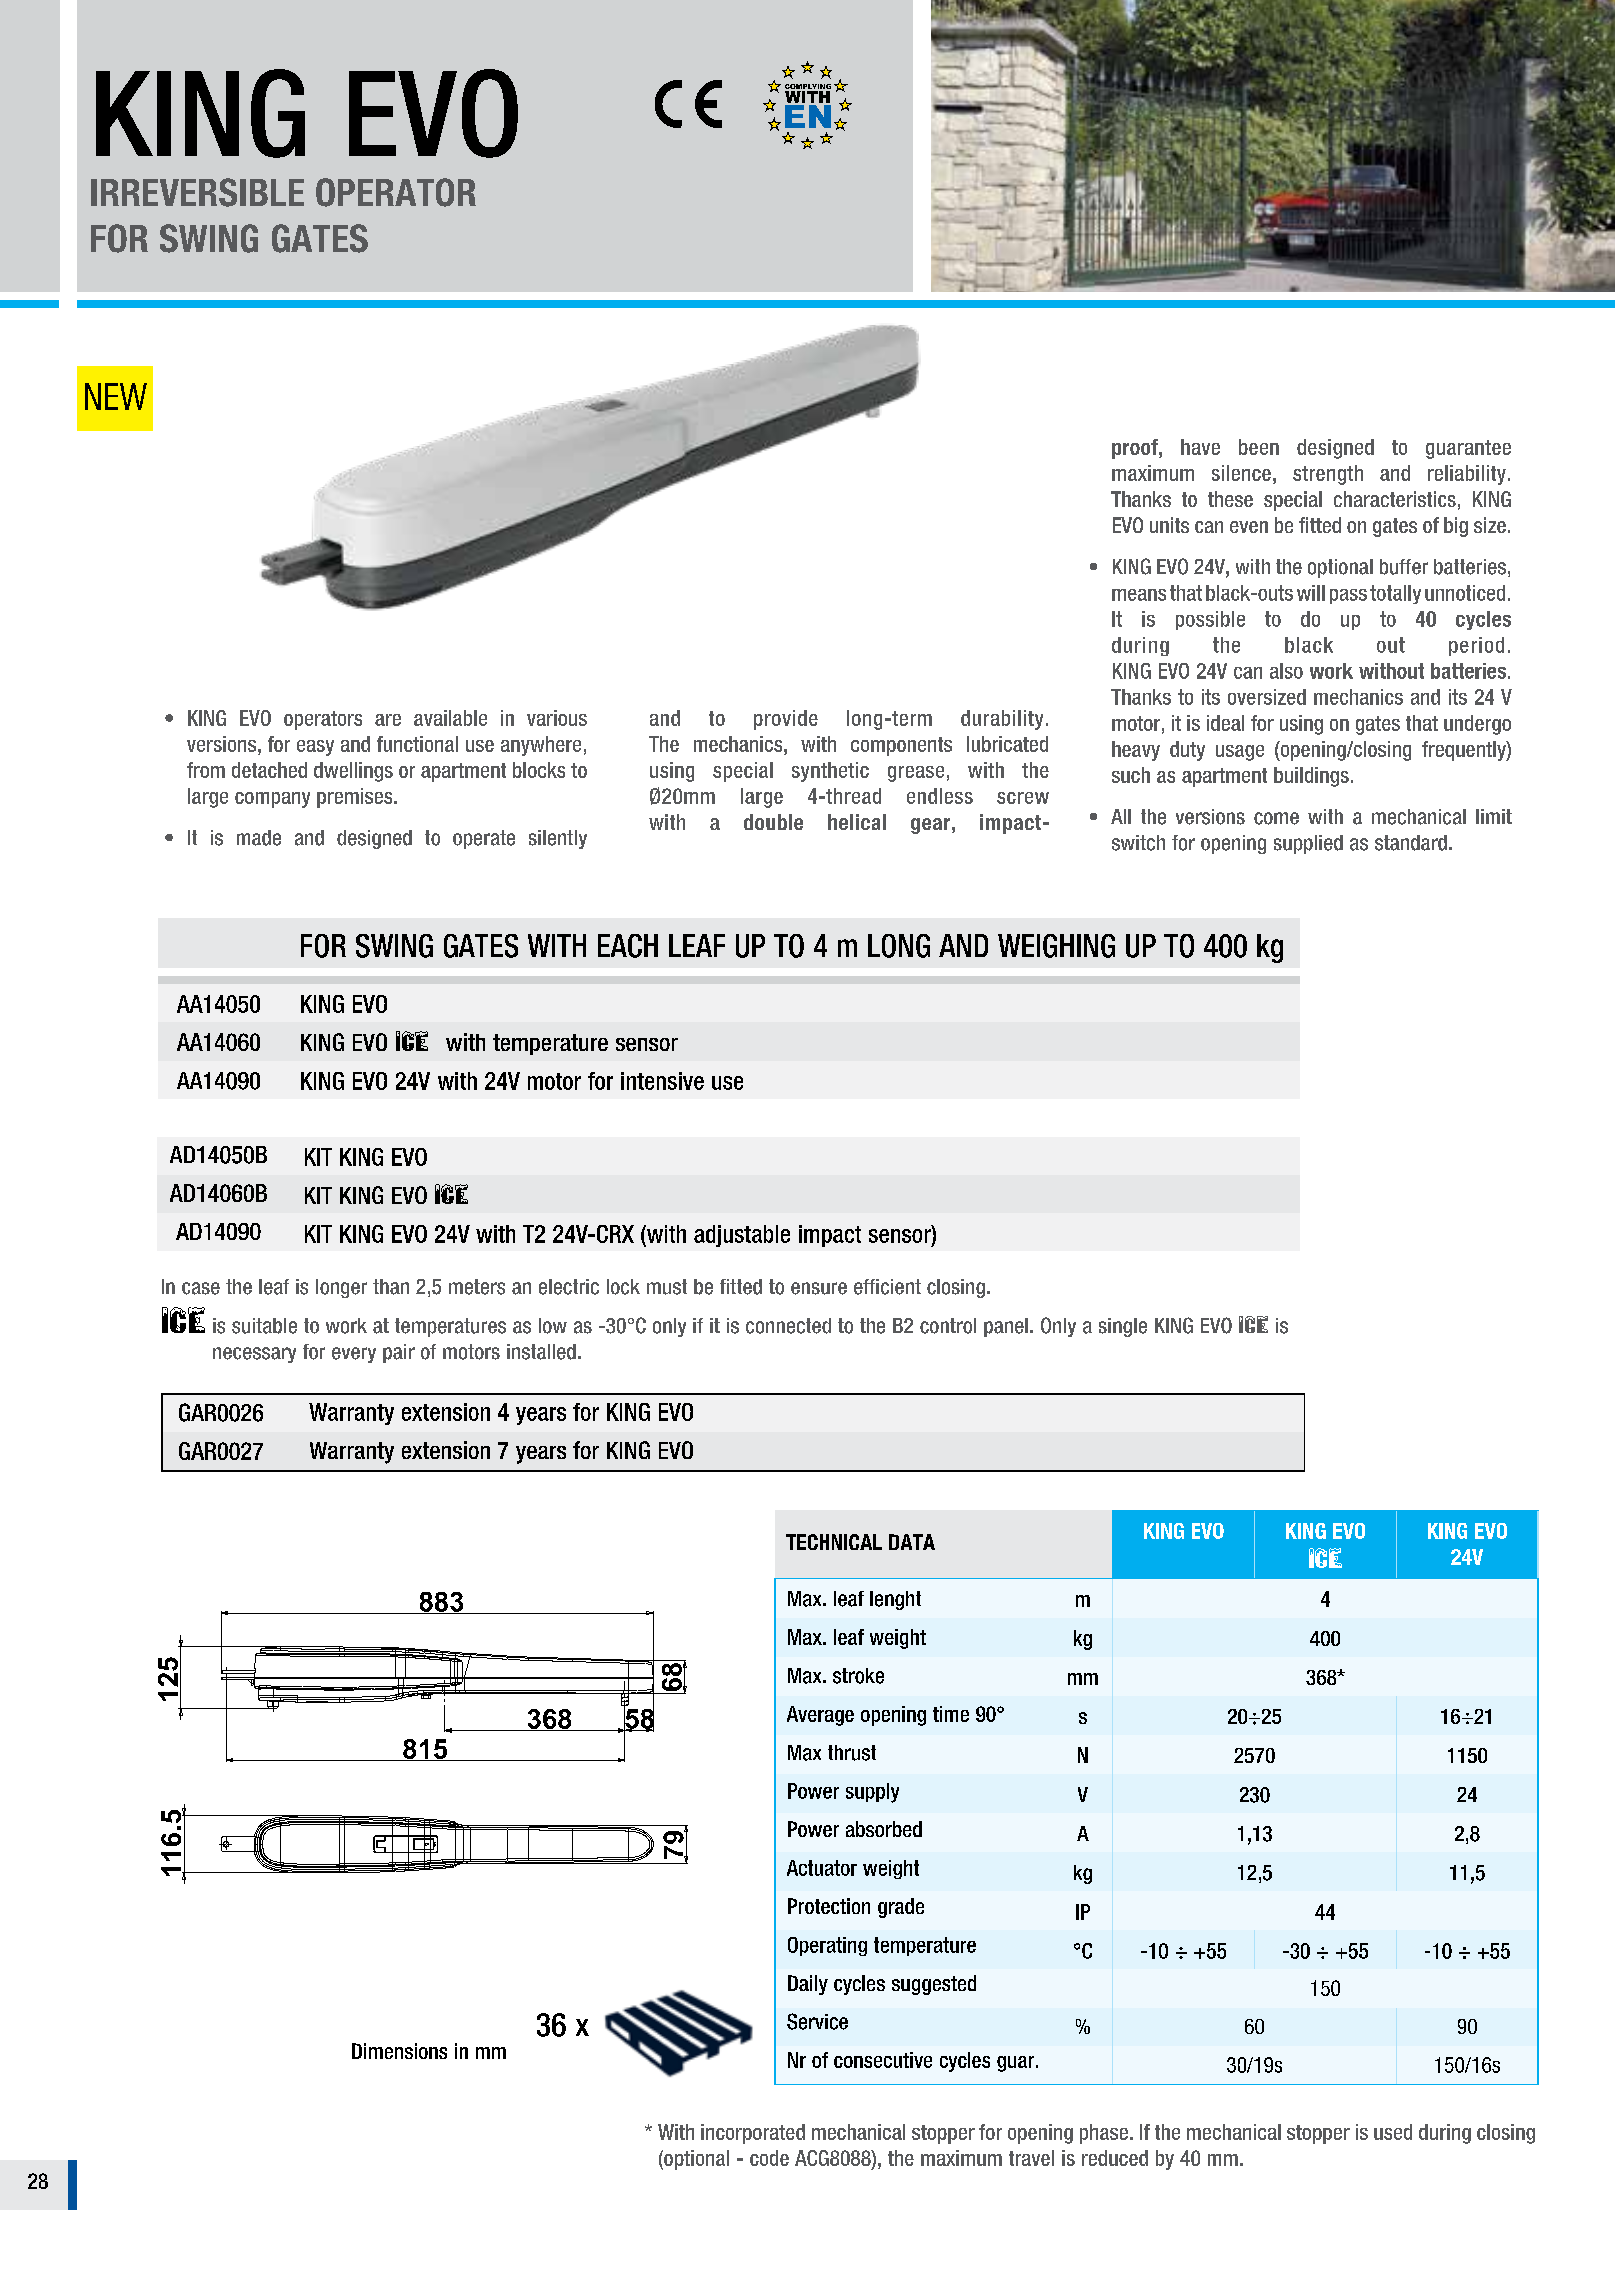  Describe the element at coordinates (1308, 844) in the image. I see `supplied` at that location.
